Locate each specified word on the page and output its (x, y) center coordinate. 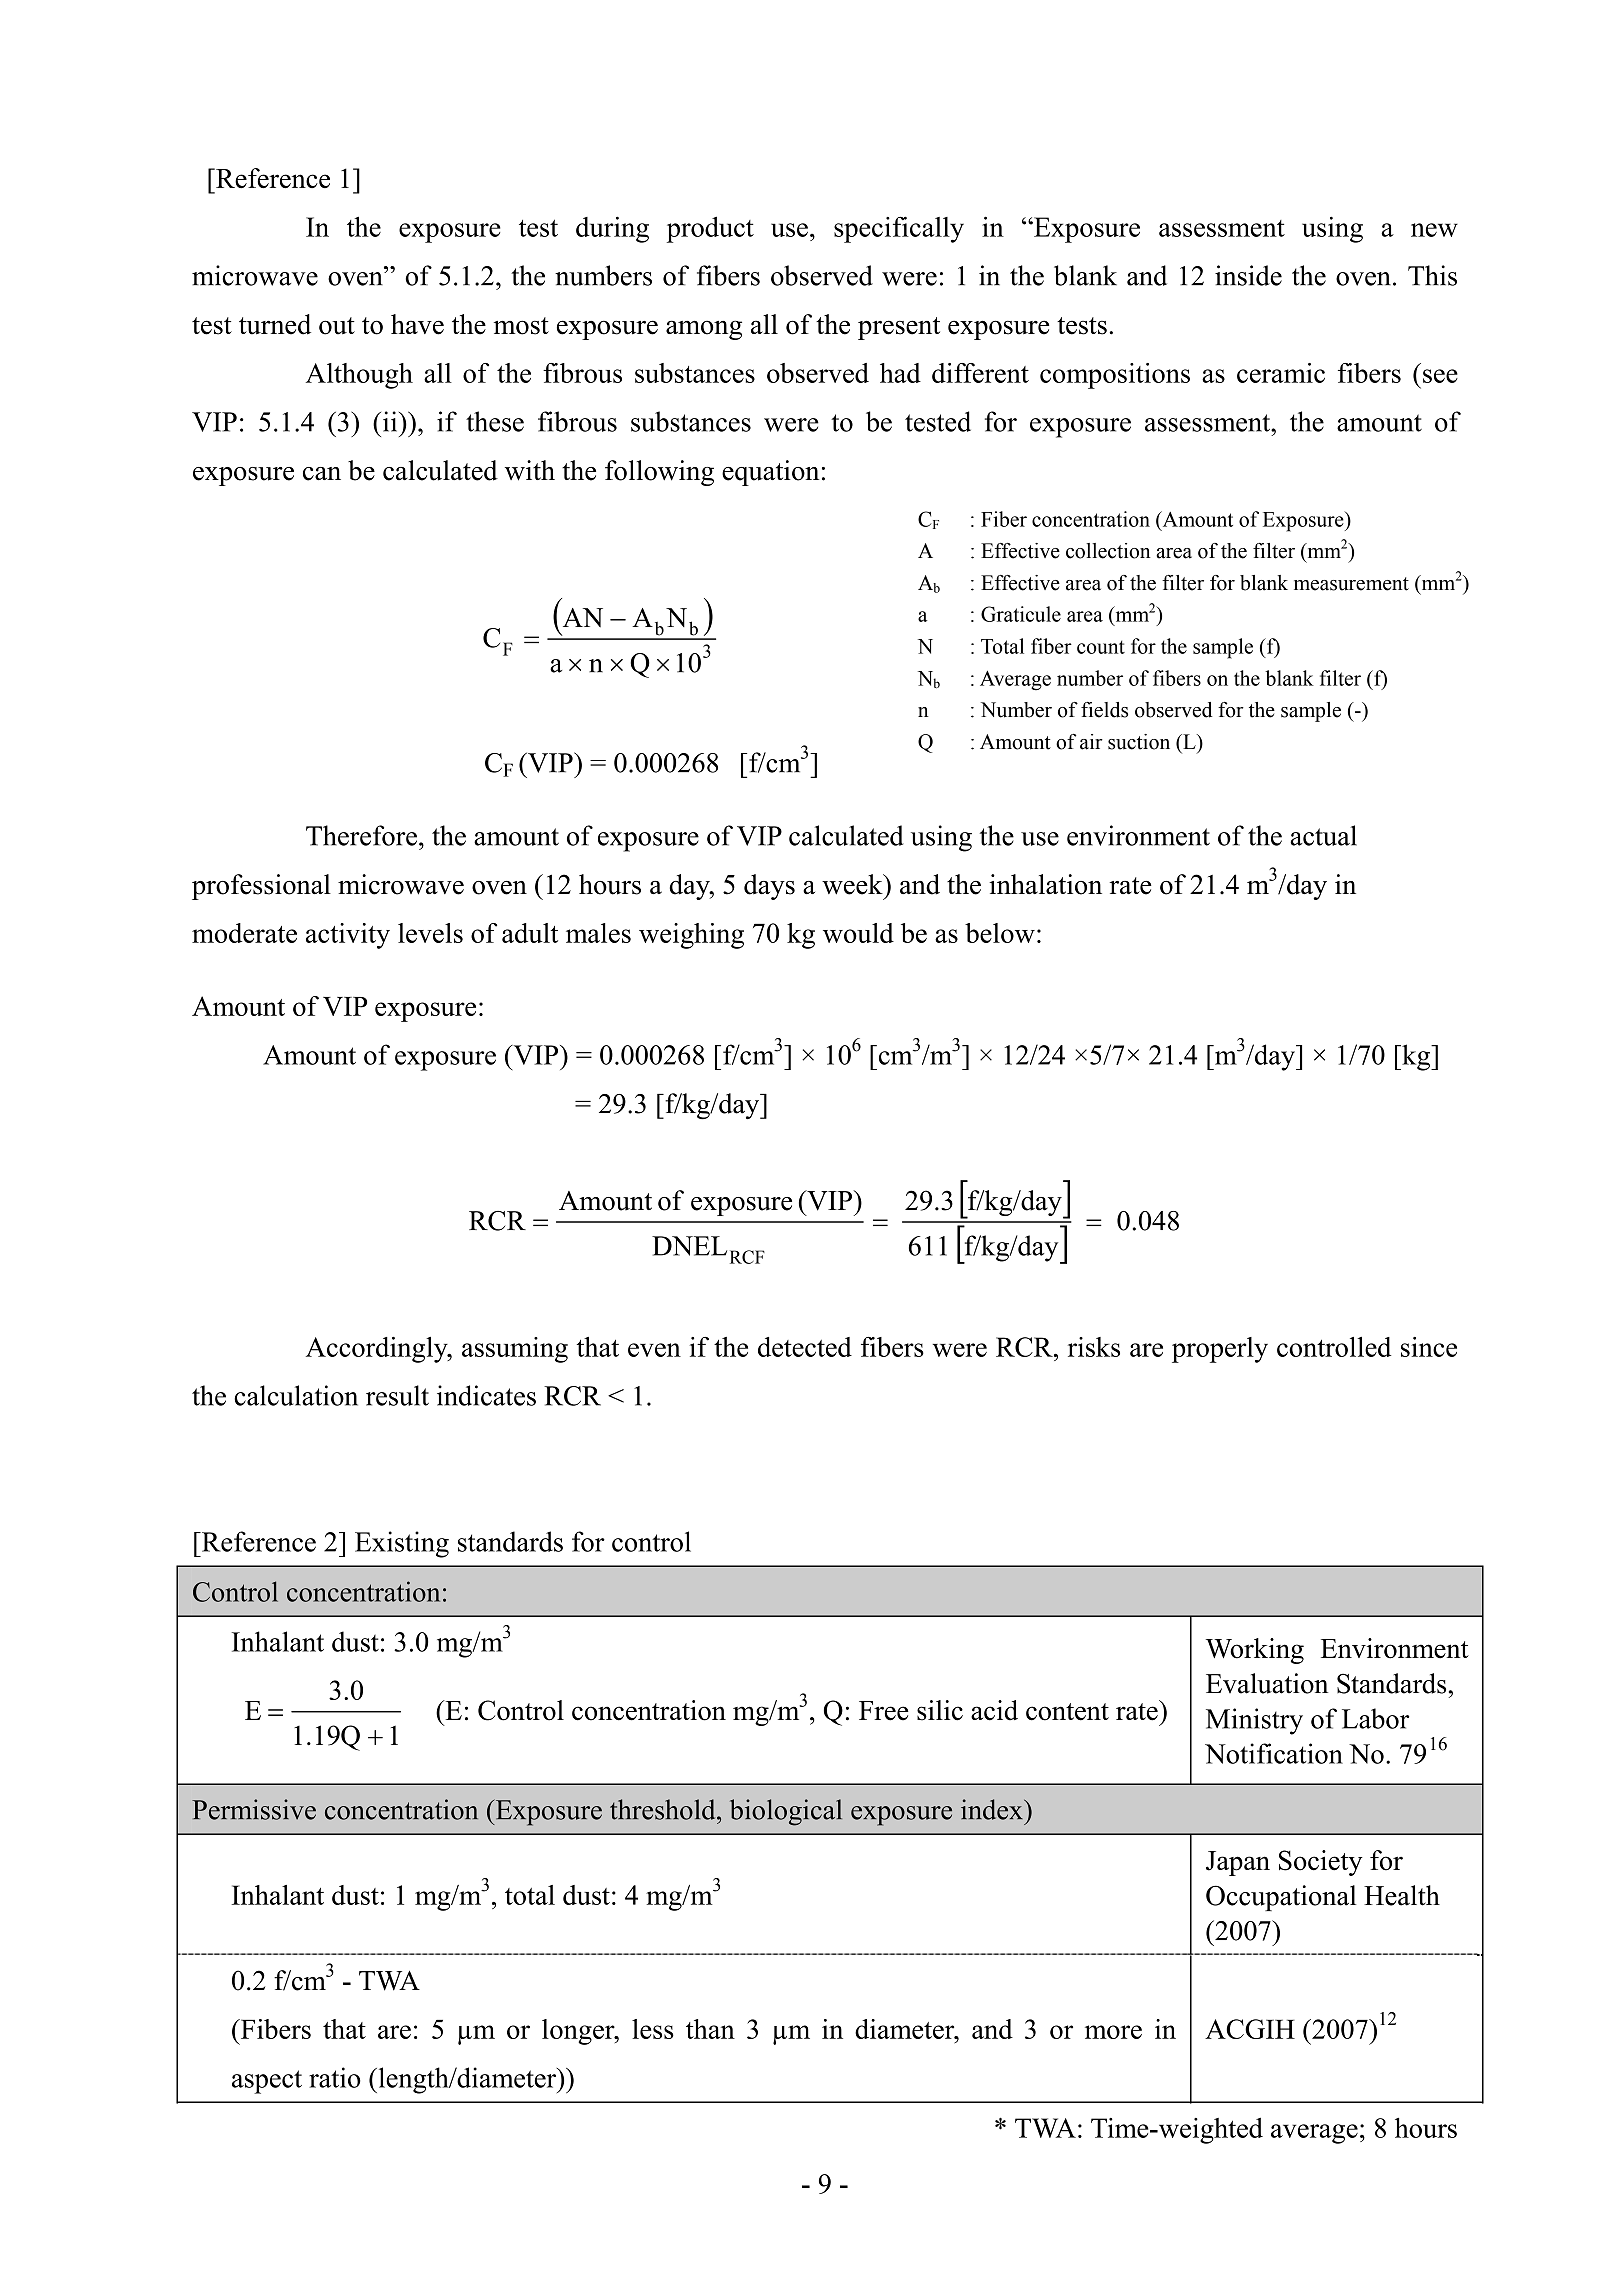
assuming (515, 1350)
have (417, 324)
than (710, 2029)
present (899, 328)
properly (1220, 1350)
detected (805, 1347)
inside (1248, 275)
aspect (267, 2082)
